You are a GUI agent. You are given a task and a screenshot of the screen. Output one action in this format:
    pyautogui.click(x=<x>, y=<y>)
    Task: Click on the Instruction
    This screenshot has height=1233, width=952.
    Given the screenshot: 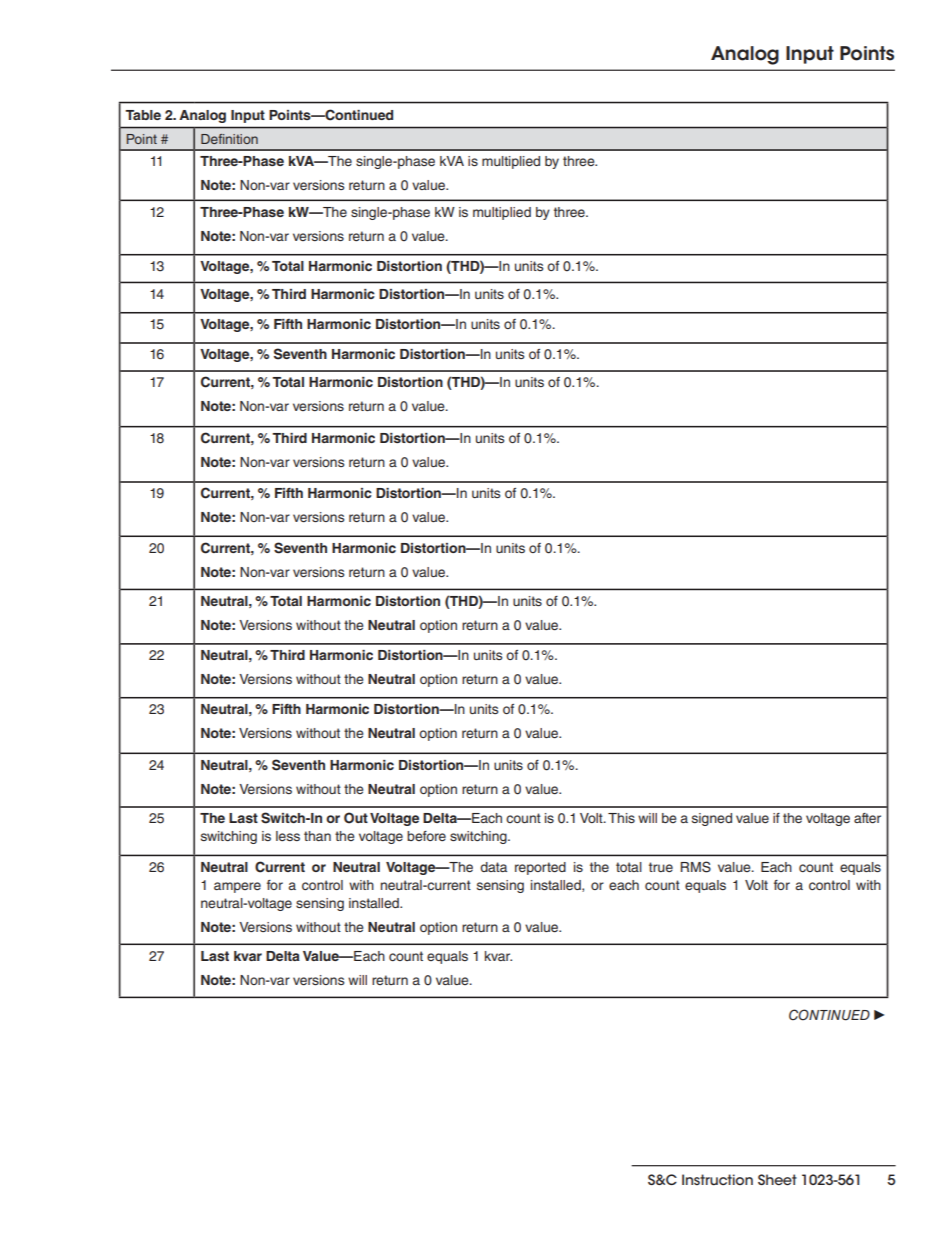 What is the action you would take?
    pyautogui.click(x=717, y=1179)
